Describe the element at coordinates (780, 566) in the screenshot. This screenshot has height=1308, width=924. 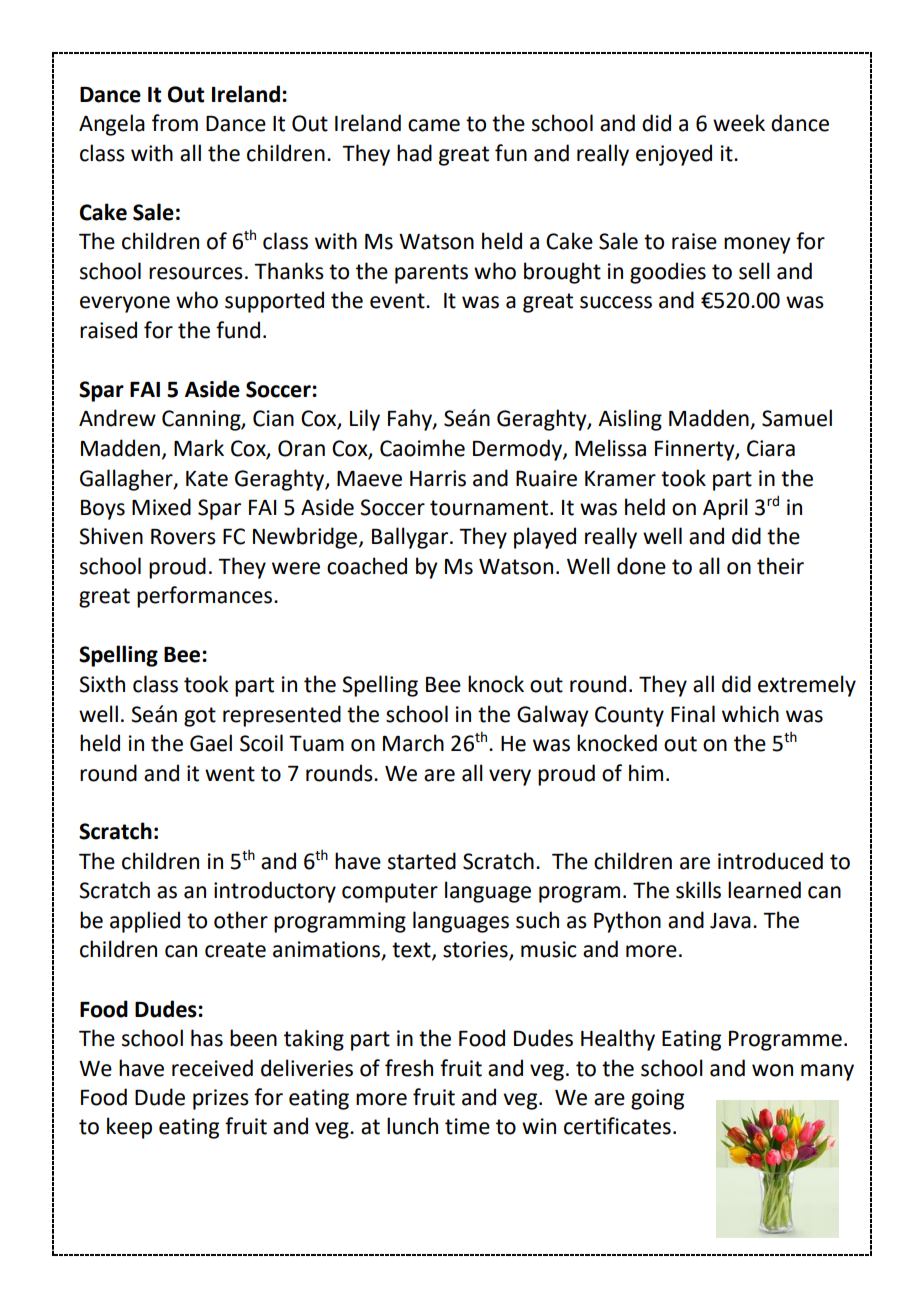
I see `their` at that location.
